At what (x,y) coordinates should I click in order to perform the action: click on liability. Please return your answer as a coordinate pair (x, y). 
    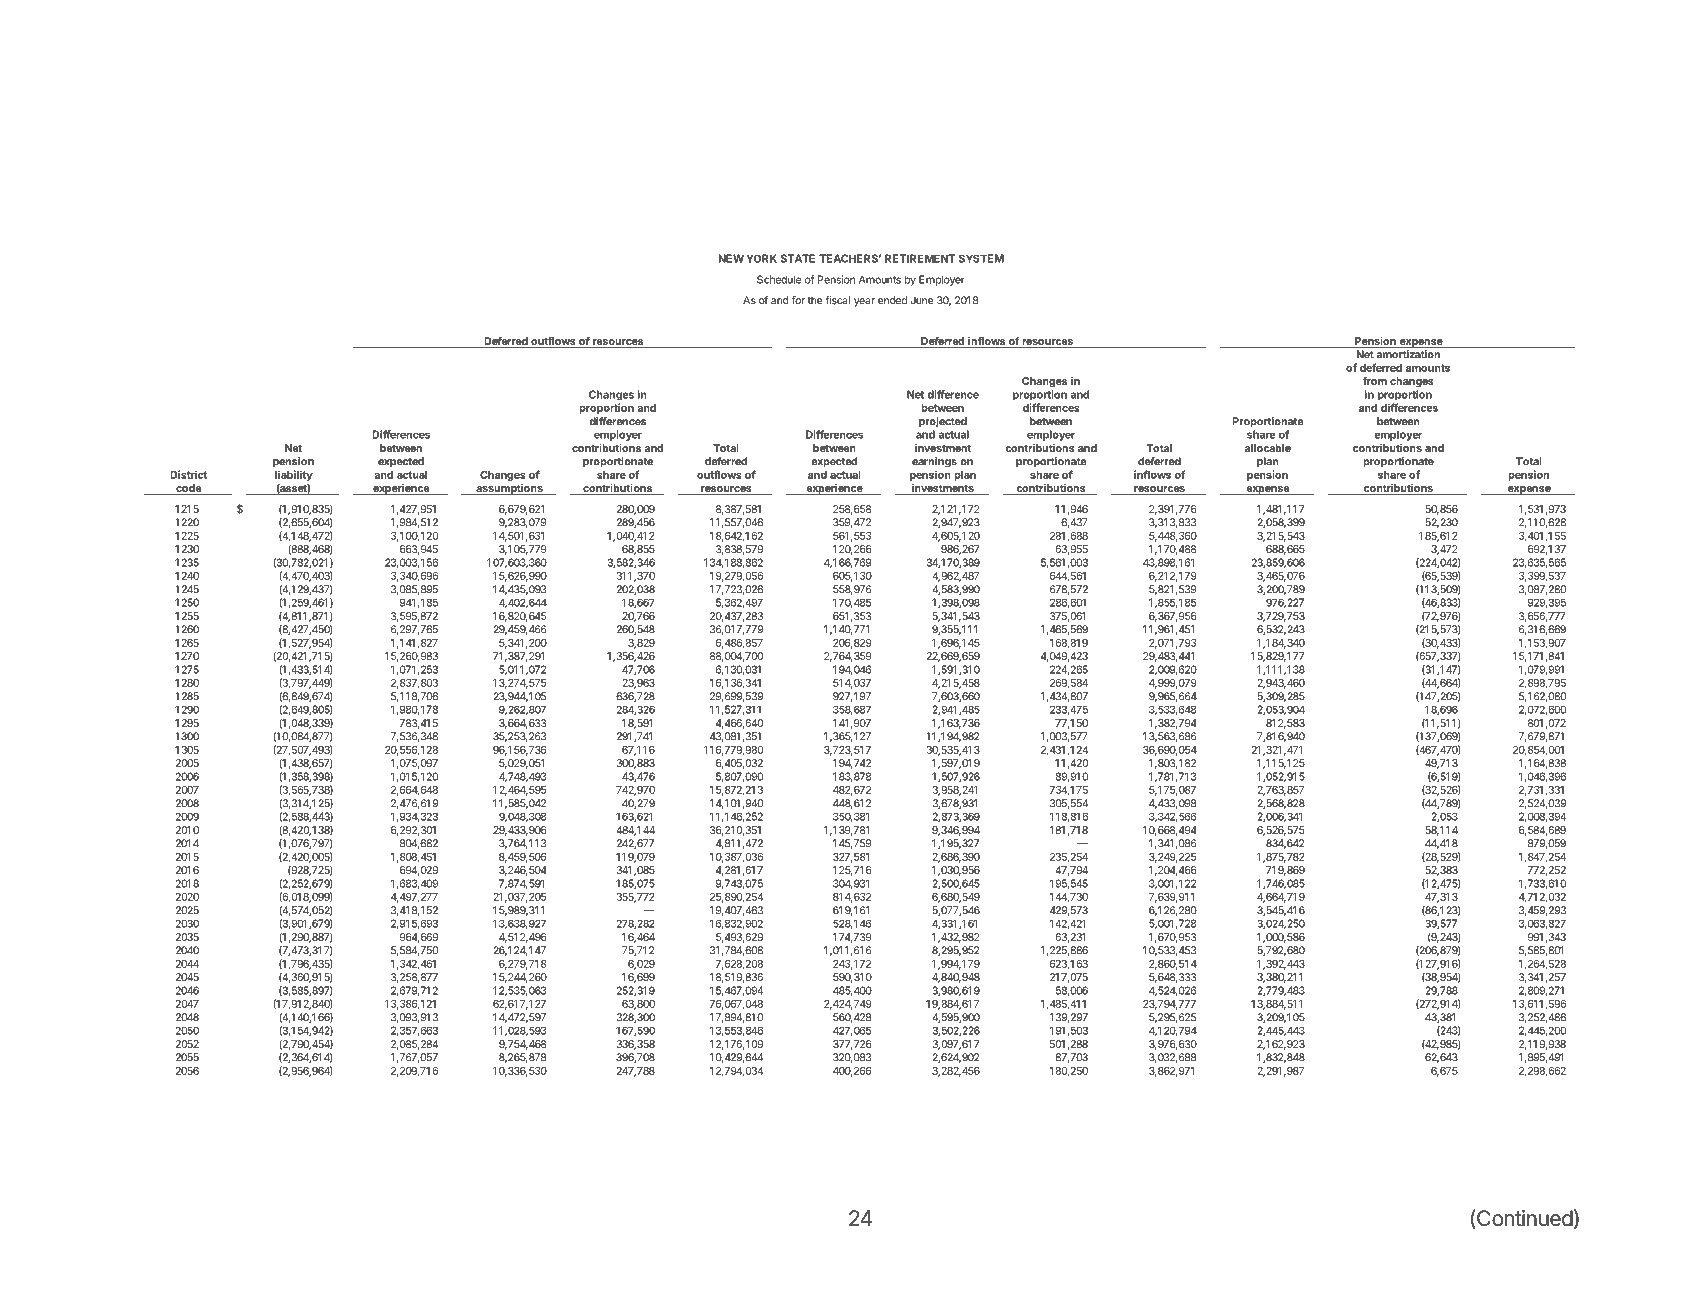
    Looking at the image, I should click on (294, 475).
